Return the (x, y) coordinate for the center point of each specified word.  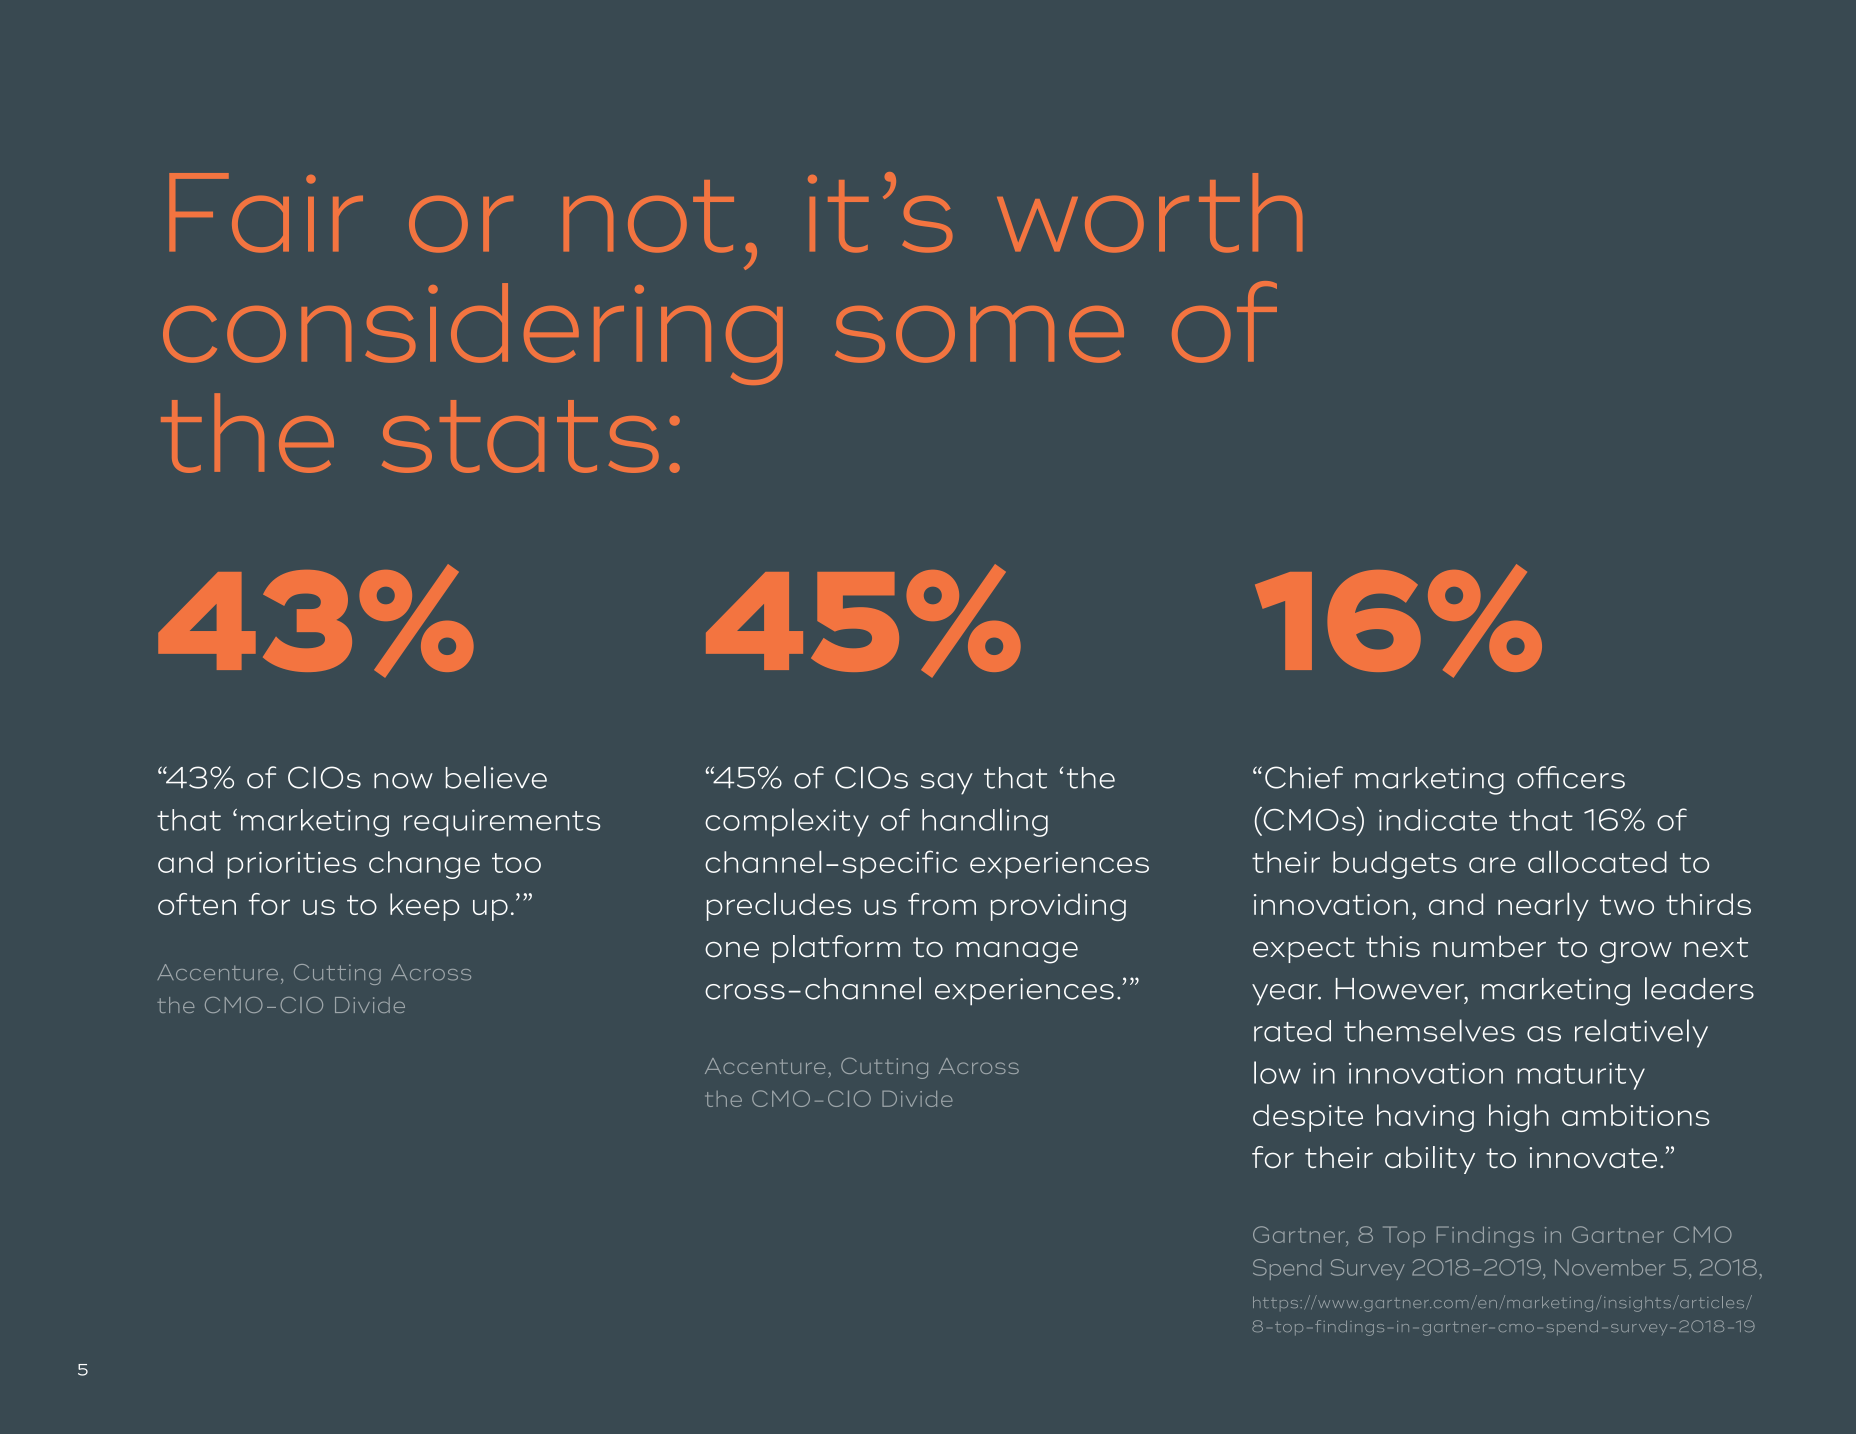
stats (520, 436)
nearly (1543, 907)
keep (424, 907)
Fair (266, 213)
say (947, 784)
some (979, 334)
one (732, 950)
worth (1149, 213)
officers (1571, 777)
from (942, 904)
